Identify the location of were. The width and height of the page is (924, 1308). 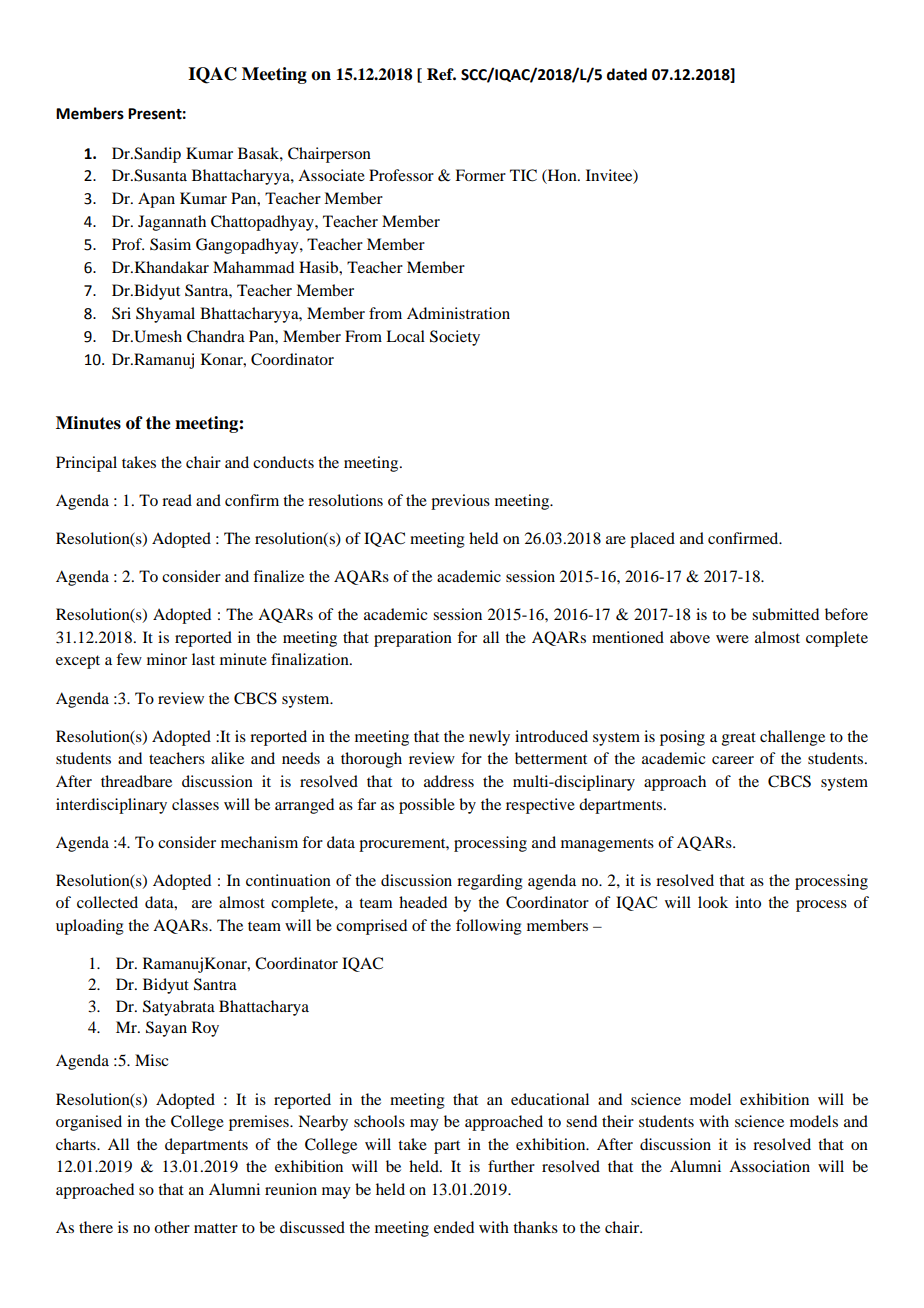
(732, 639).
